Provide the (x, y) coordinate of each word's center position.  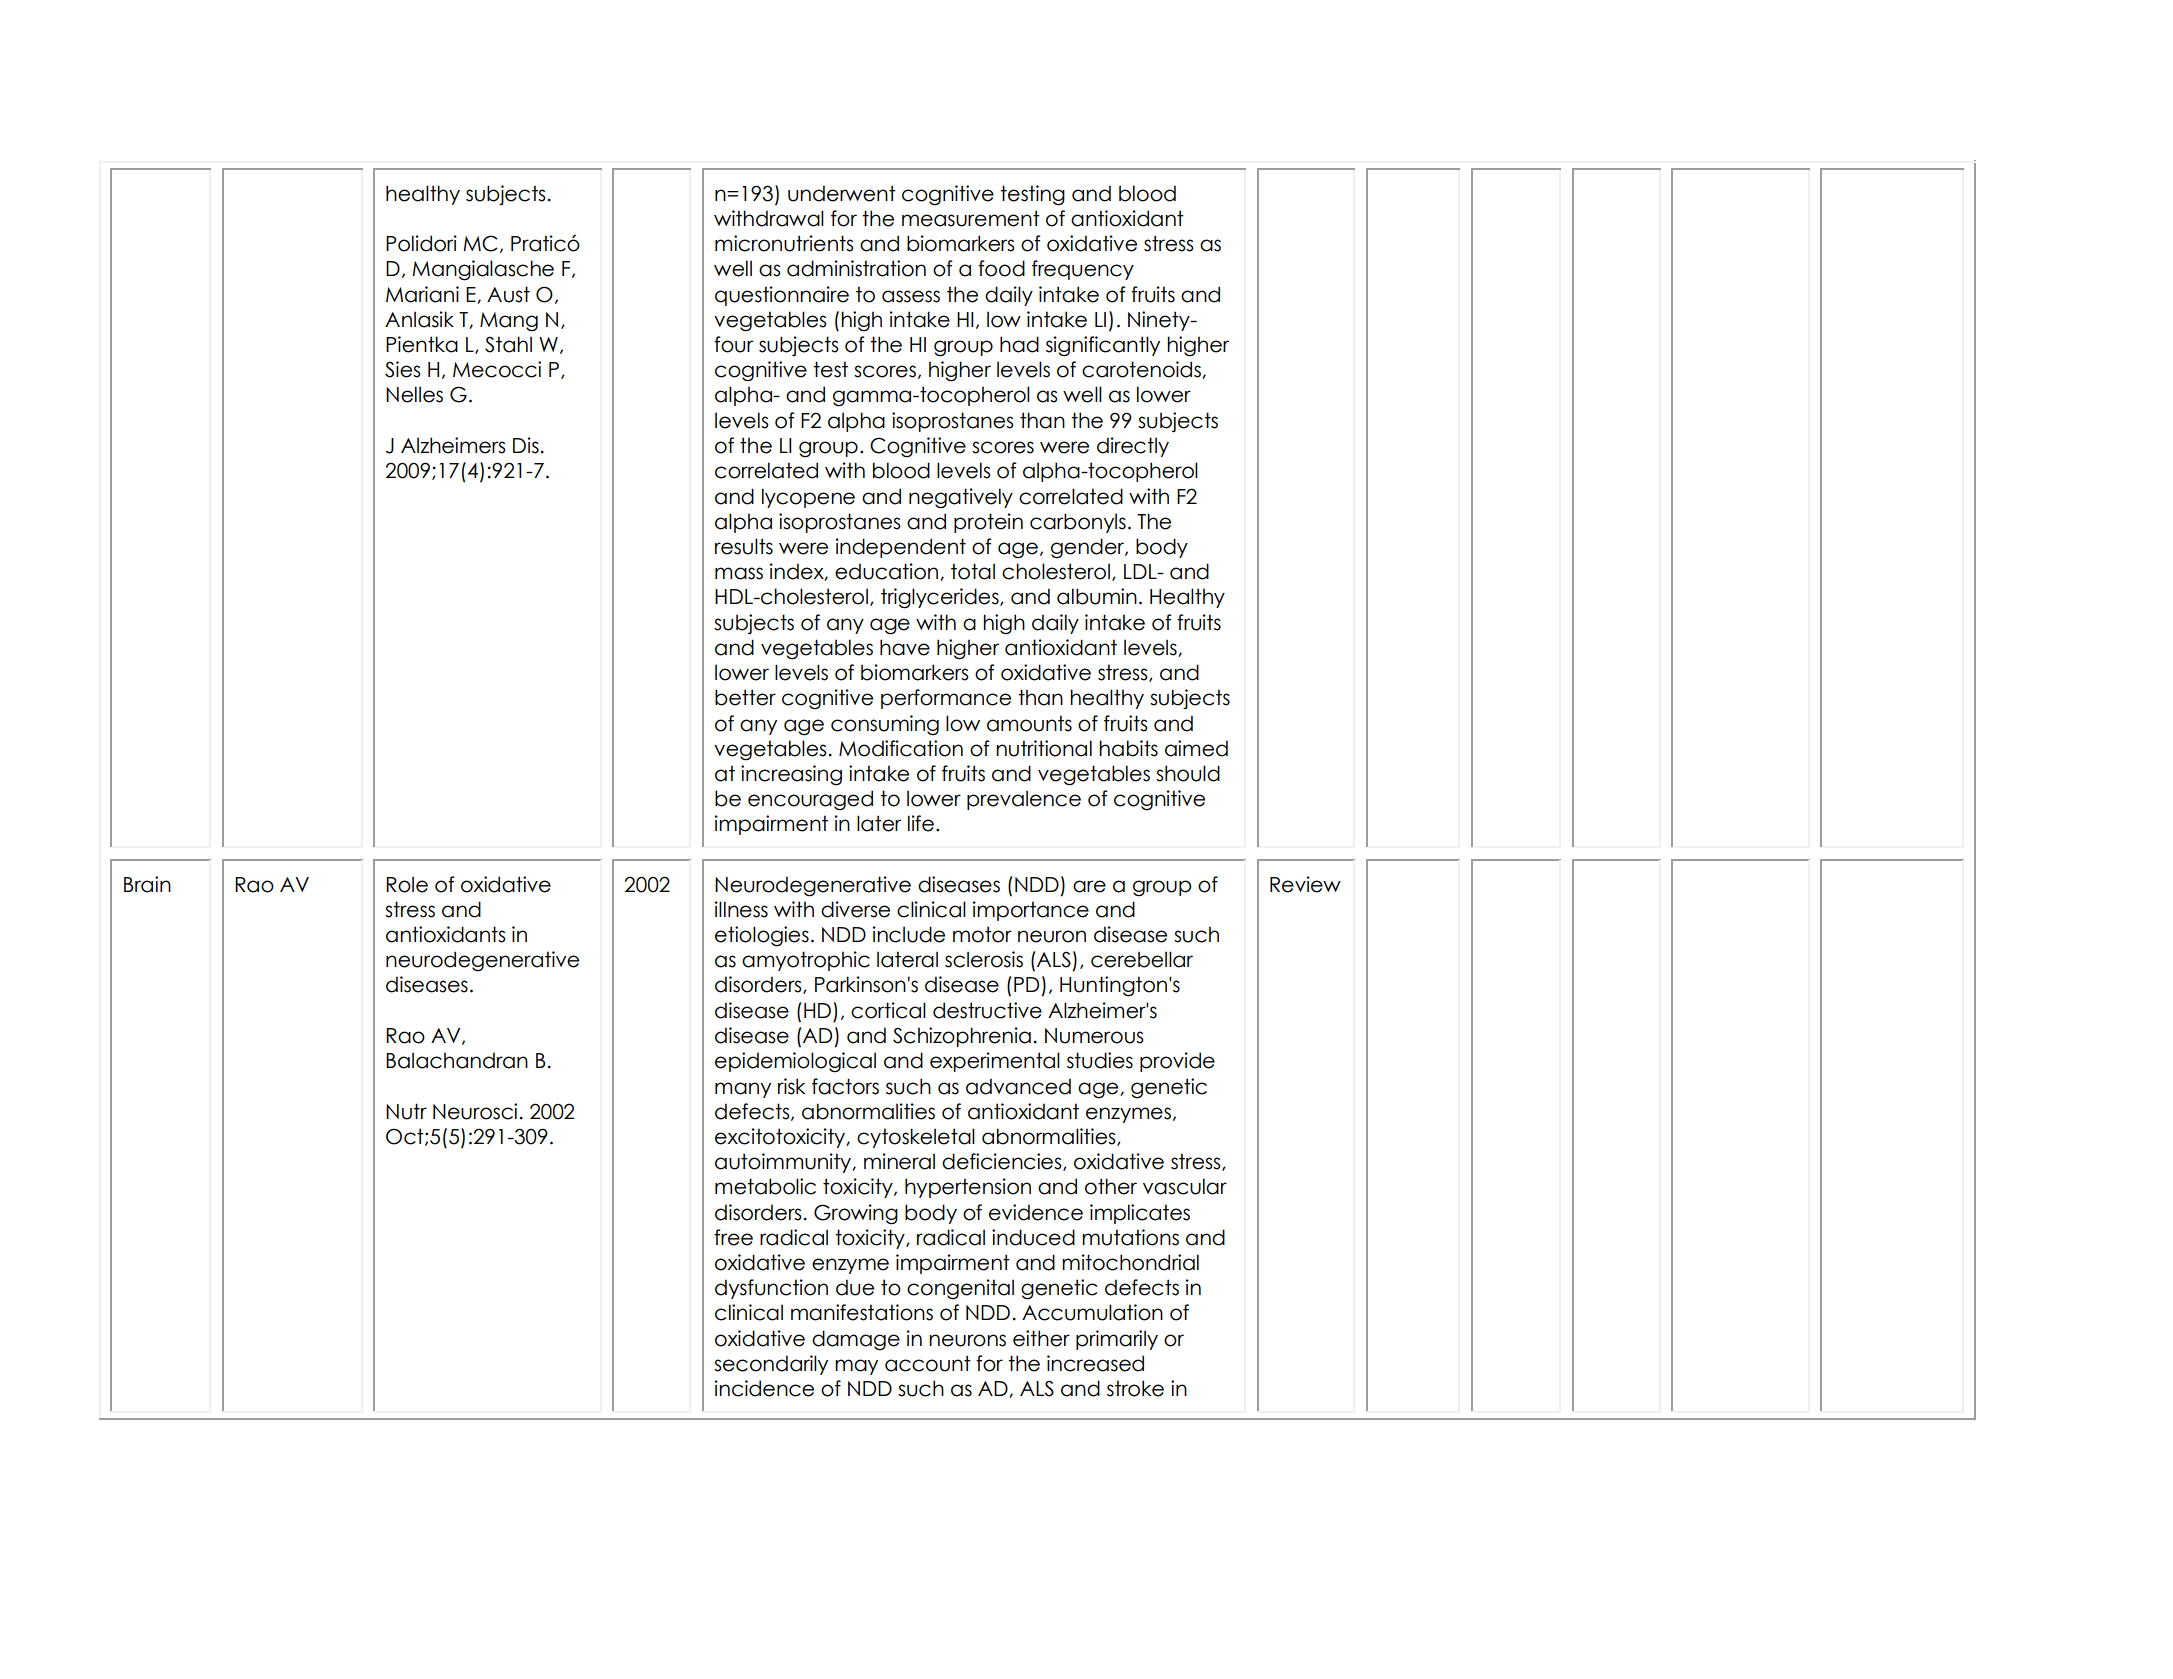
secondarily (771, 1365)
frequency (1083, 270)
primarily (1117, 1340)
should (1188, 773)
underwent (842, 193)
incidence (764, 1388)
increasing (791, 775)
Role (407, 884)
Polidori (421, 243)
